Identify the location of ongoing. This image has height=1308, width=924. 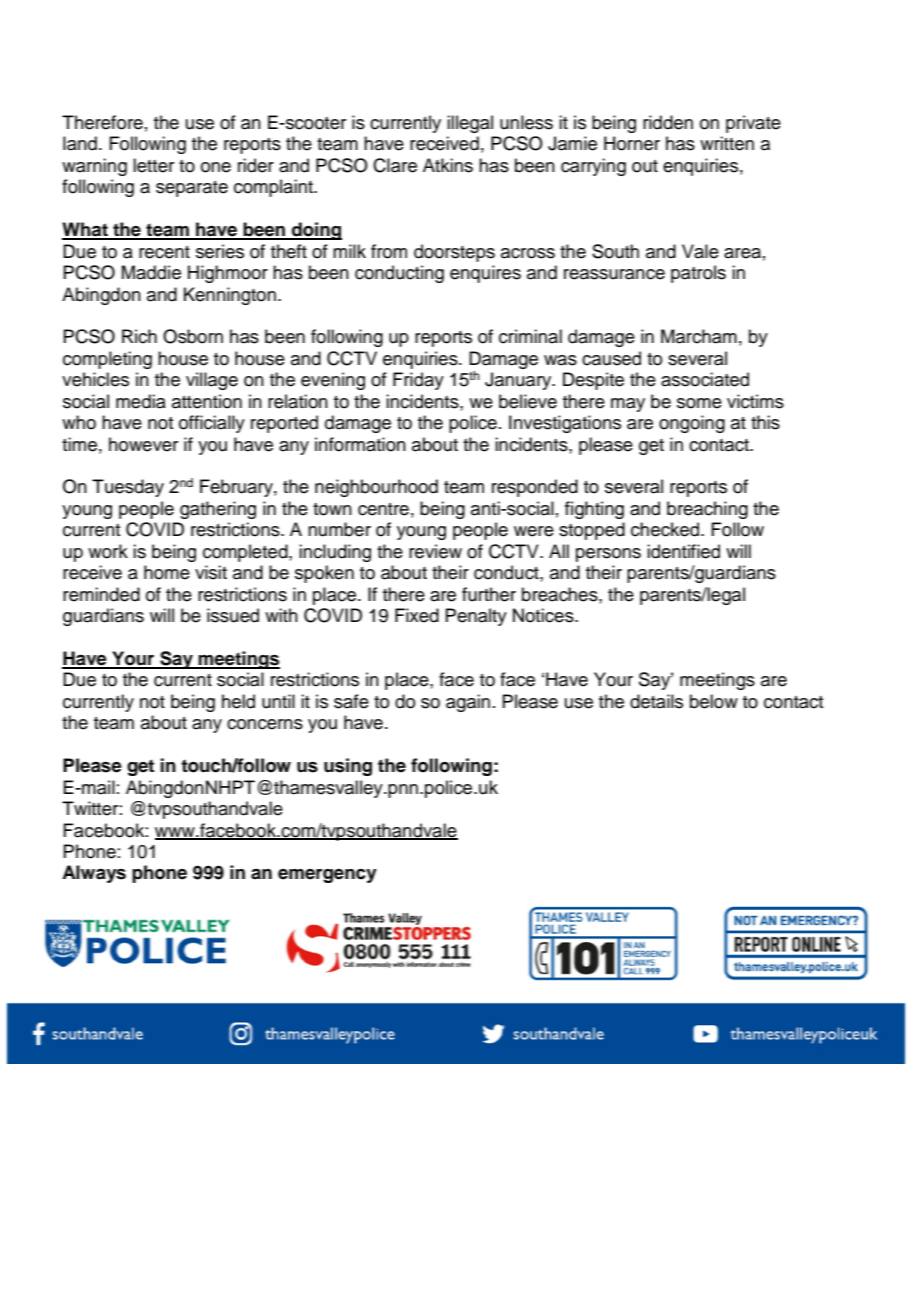
(692, 424).
